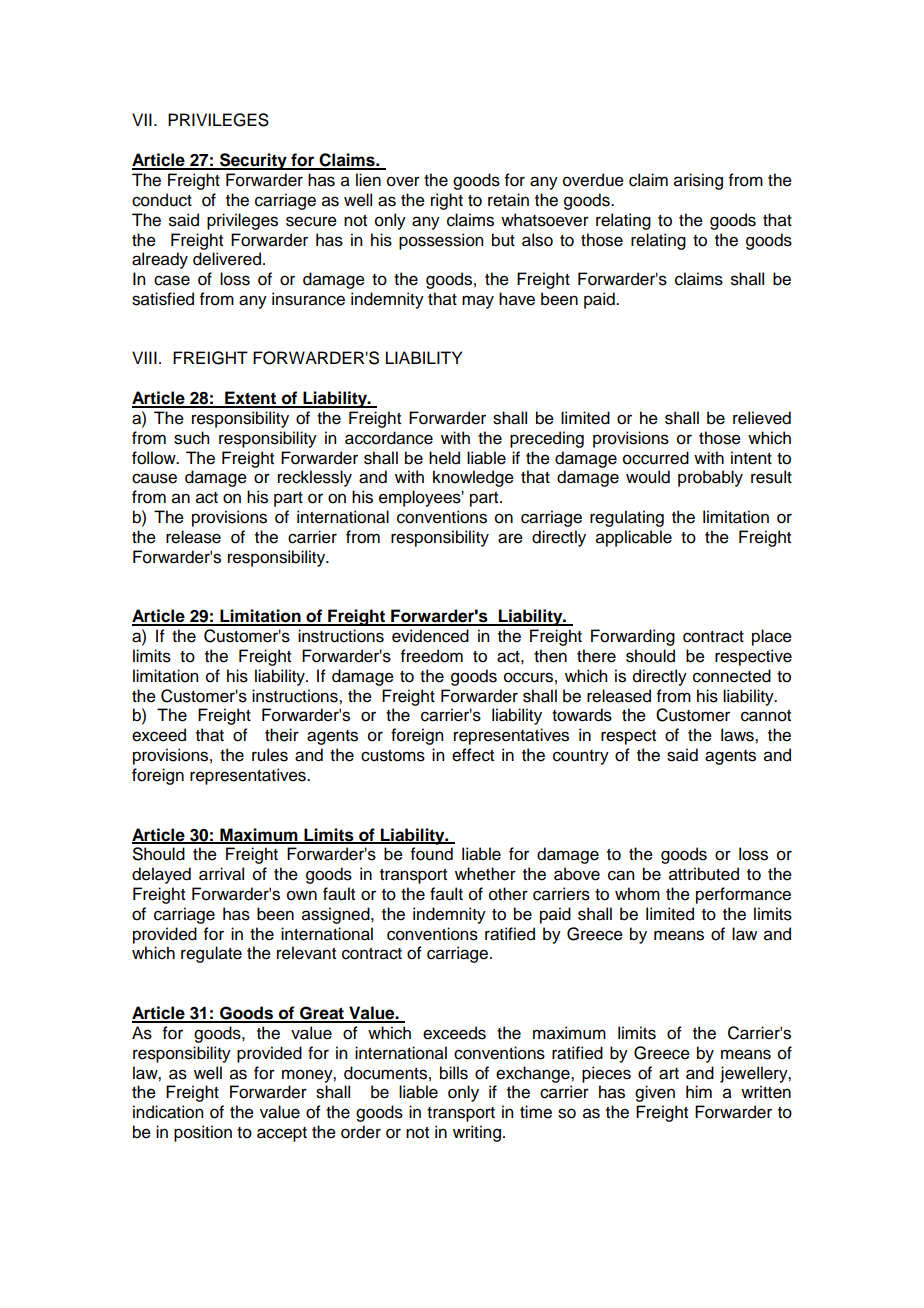 The height and width of the screenshot is (1308, 924). What do you see at coordinates (447, 201) in the screenshot?
I see `right` at bounding box center [447, 201].
